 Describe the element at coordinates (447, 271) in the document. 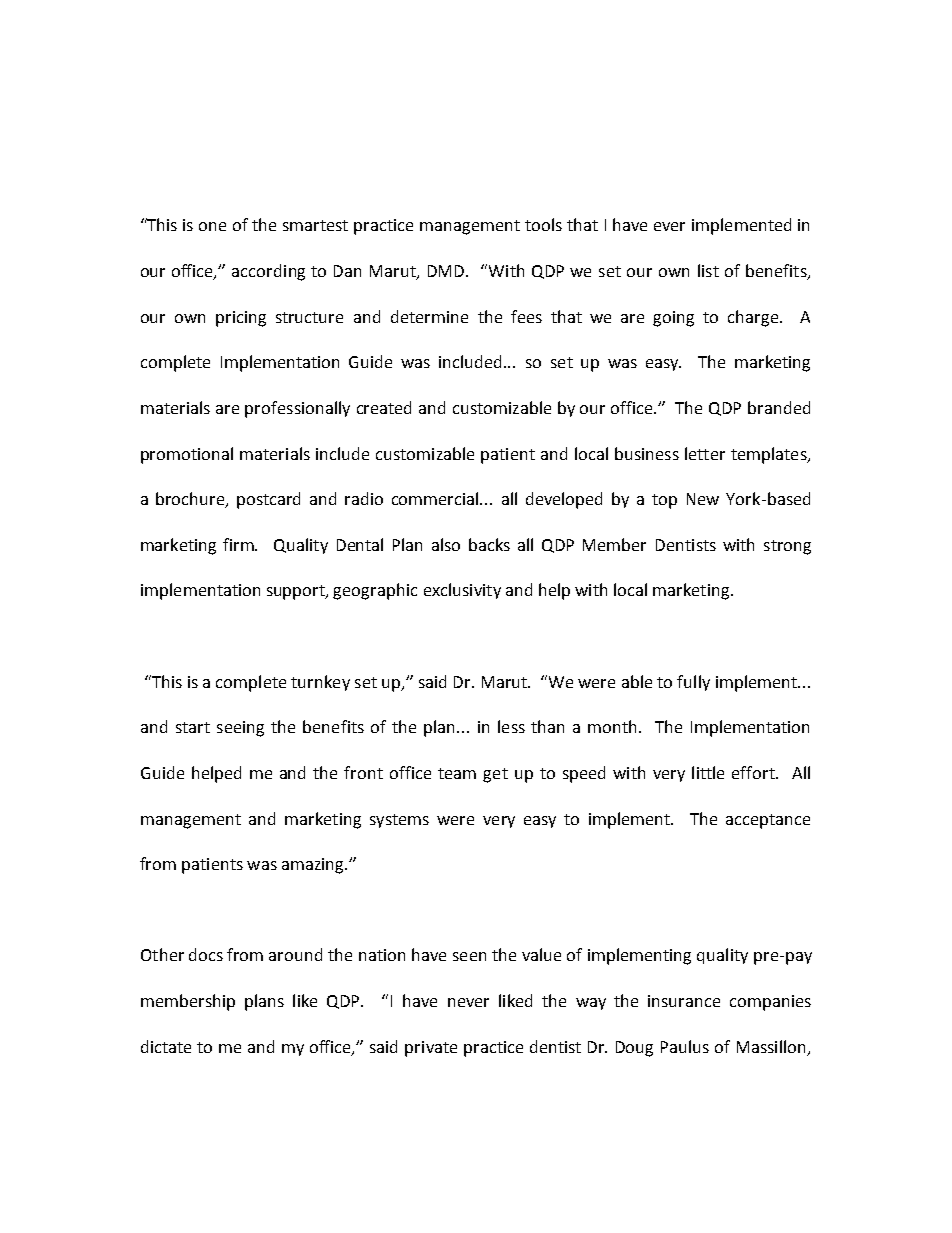

I see `DMD` at that location.
